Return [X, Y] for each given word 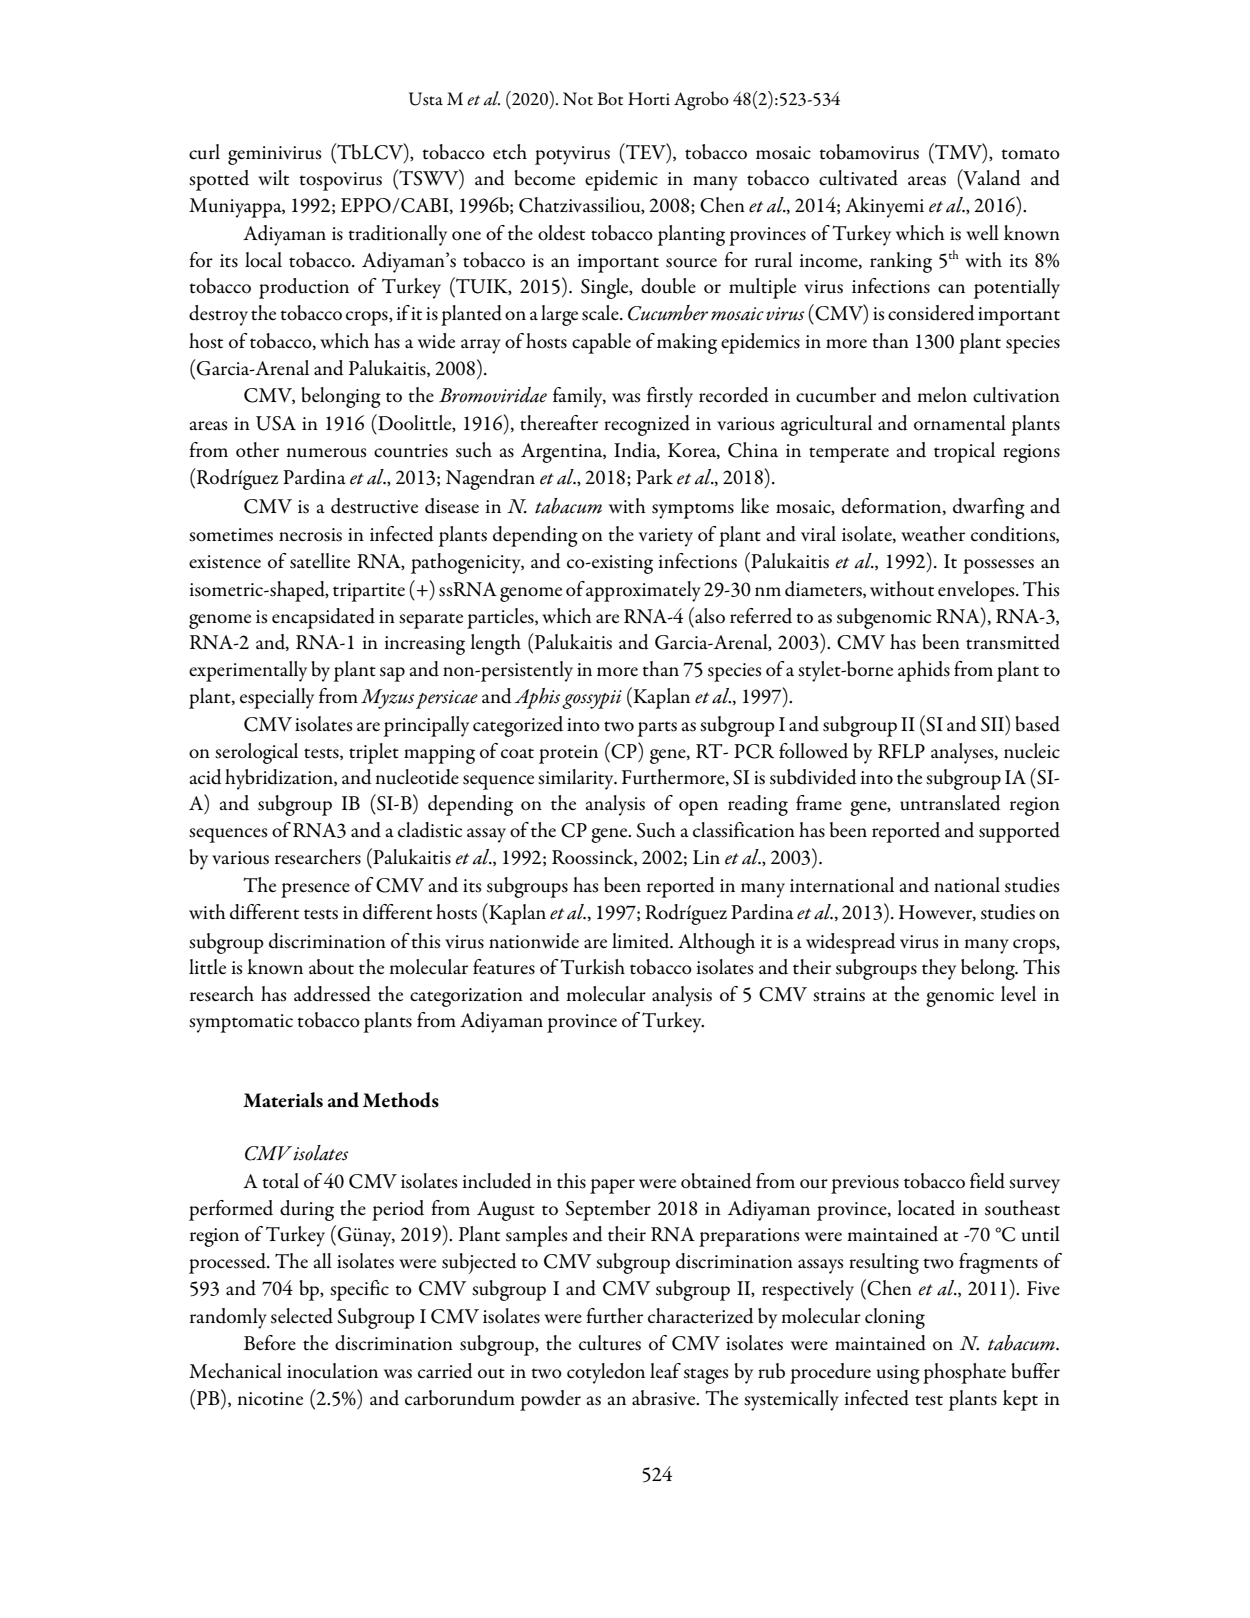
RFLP [901, 751]
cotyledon [606, 1373]
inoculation [332, 1371]
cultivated [858, 178]
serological [256, 753]
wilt [273, 178]
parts [657, 729]
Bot [610, 99]
